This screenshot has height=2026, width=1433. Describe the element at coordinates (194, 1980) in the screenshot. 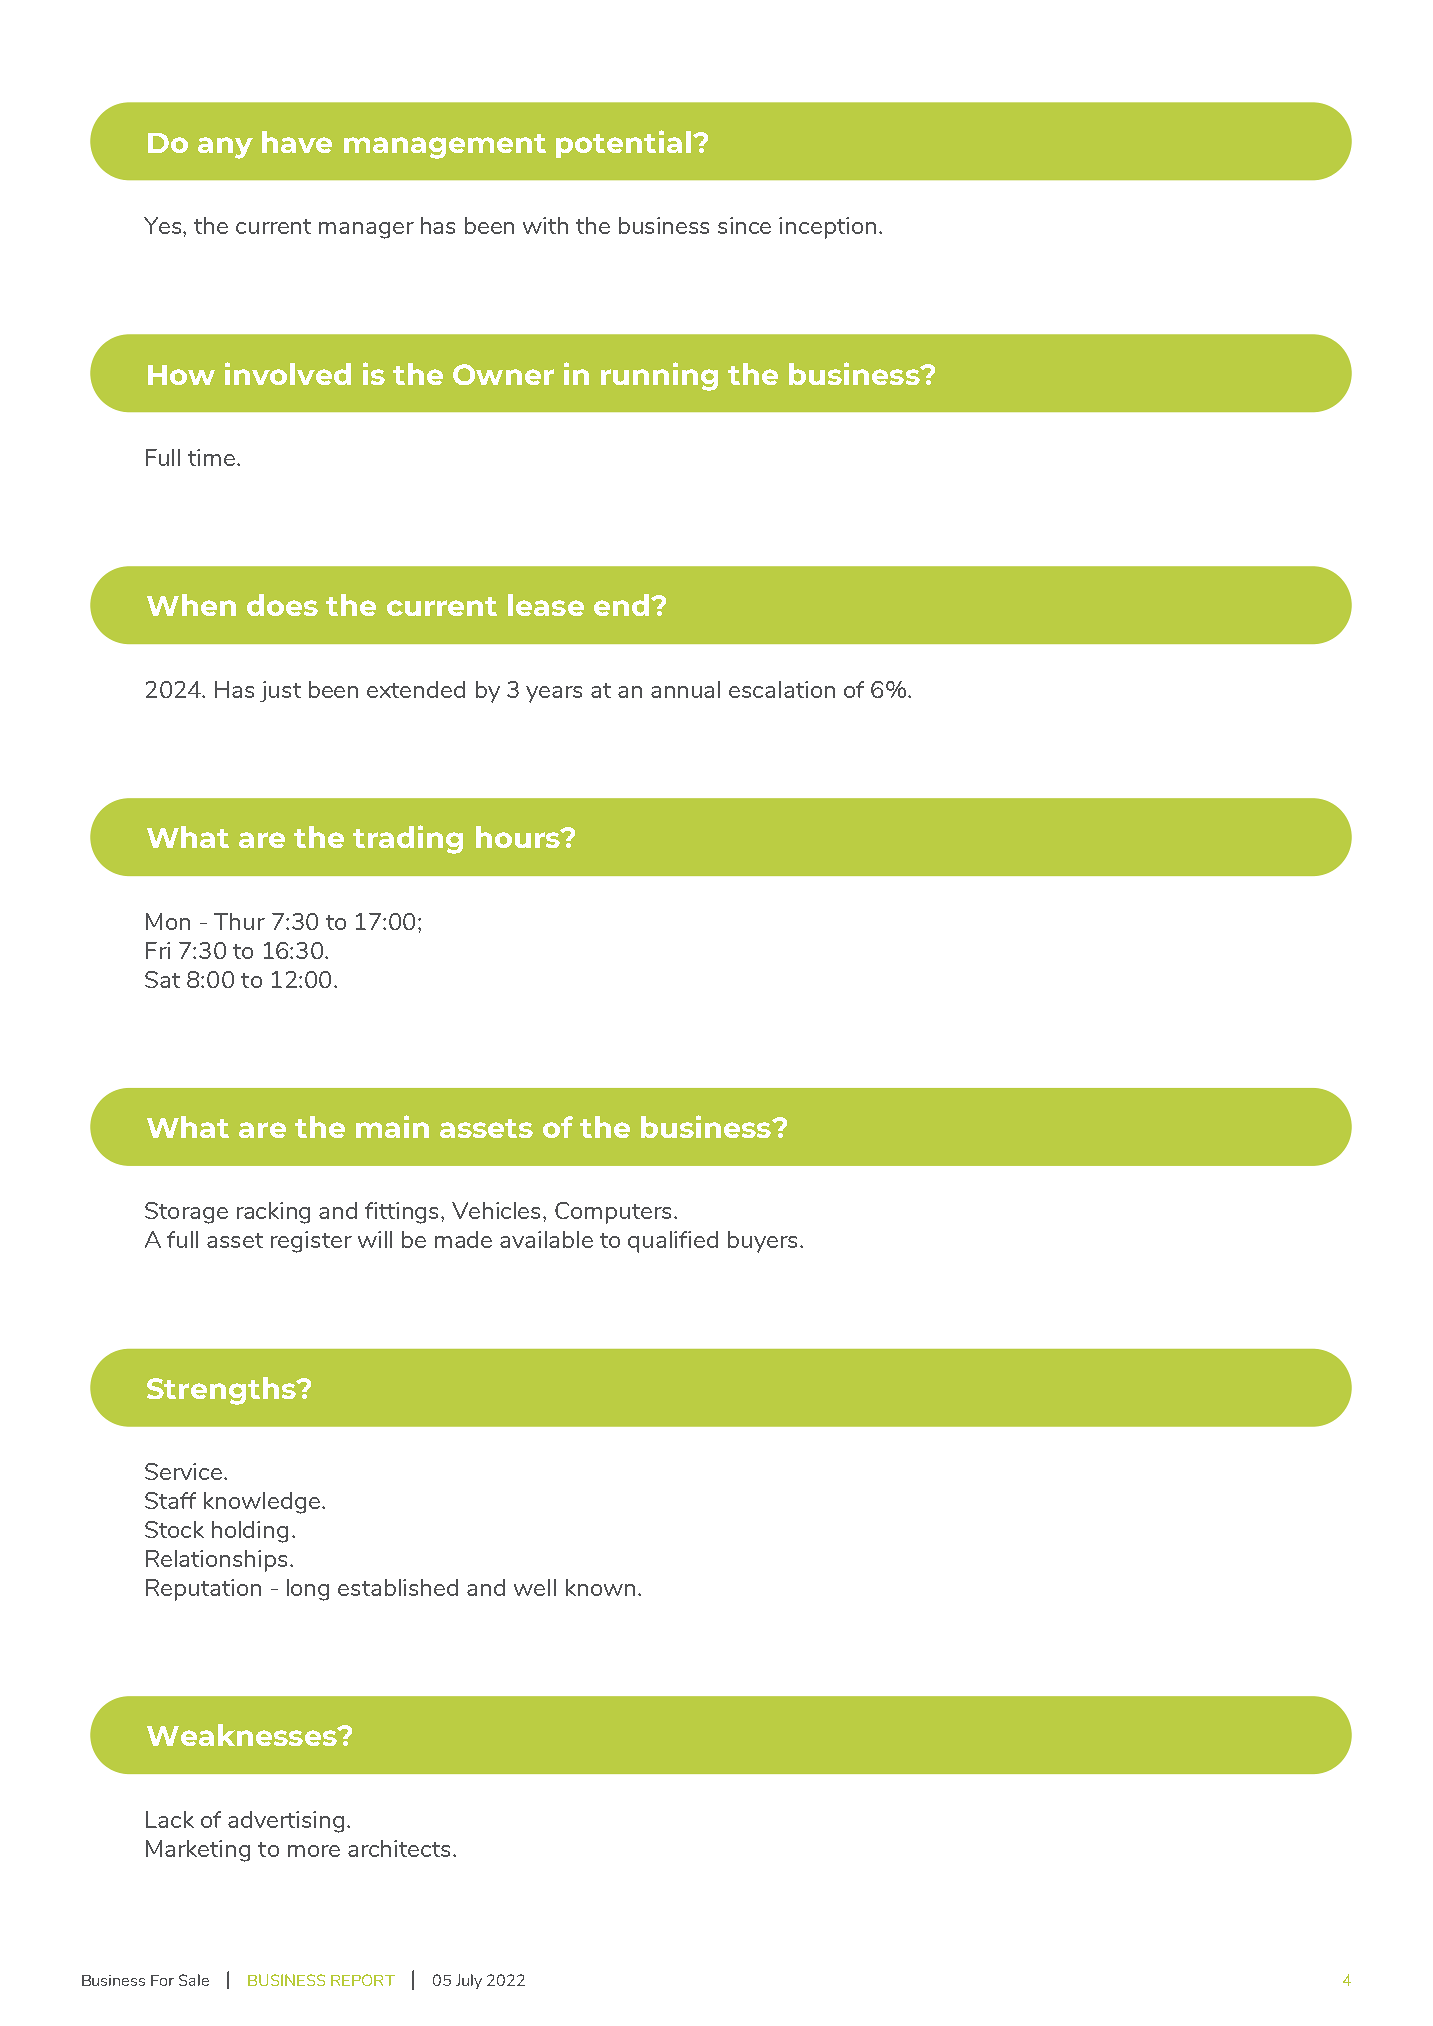

I see `Sale` at that location.
